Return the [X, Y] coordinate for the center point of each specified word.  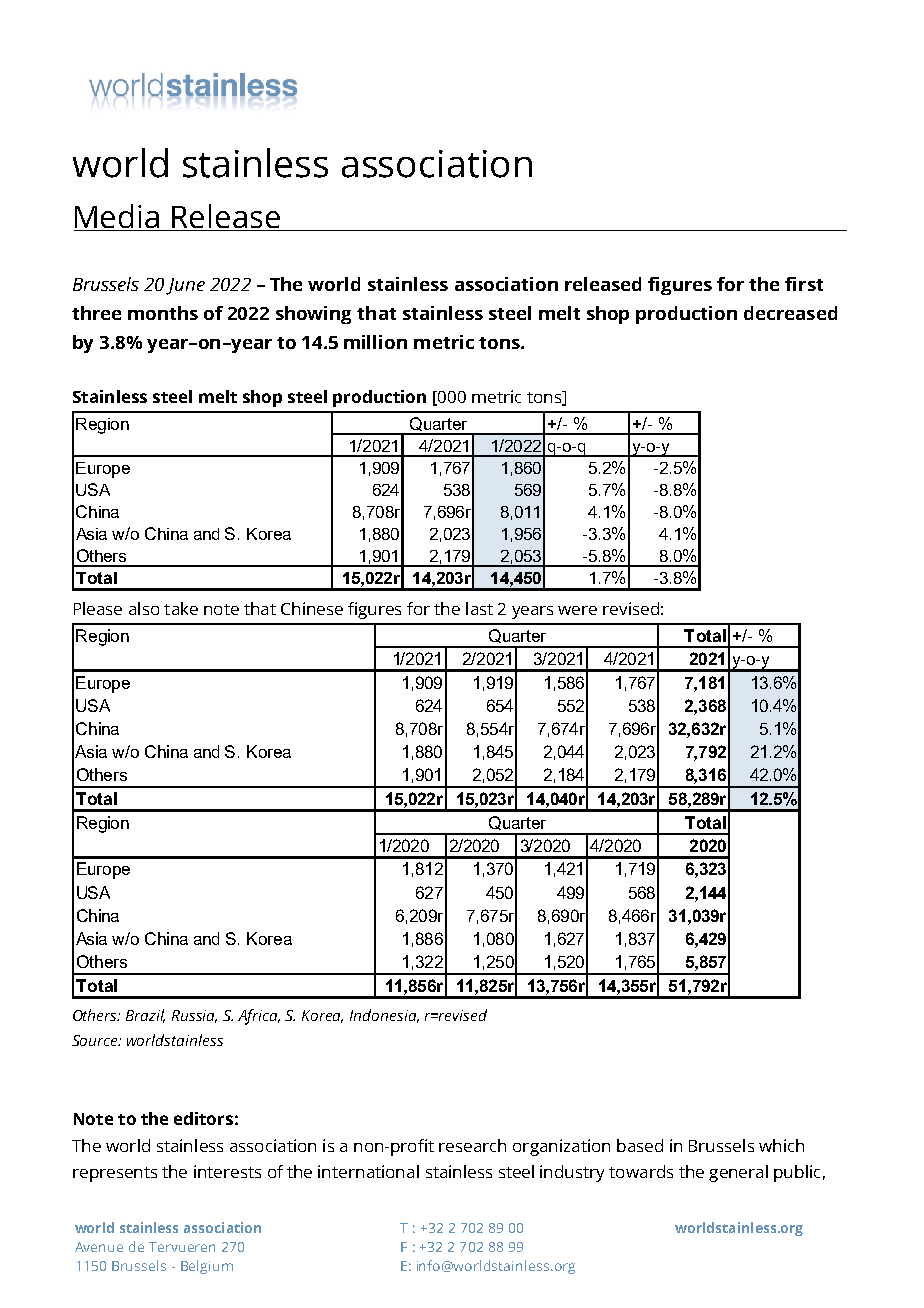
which [781, 1145]
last [479, 608]
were [577, 610]
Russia [194, 1016]
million [375, 342]
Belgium [207, 1267]
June [185, 286]
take [181, 608]
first [804, 284]
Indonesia [384, 1016]
